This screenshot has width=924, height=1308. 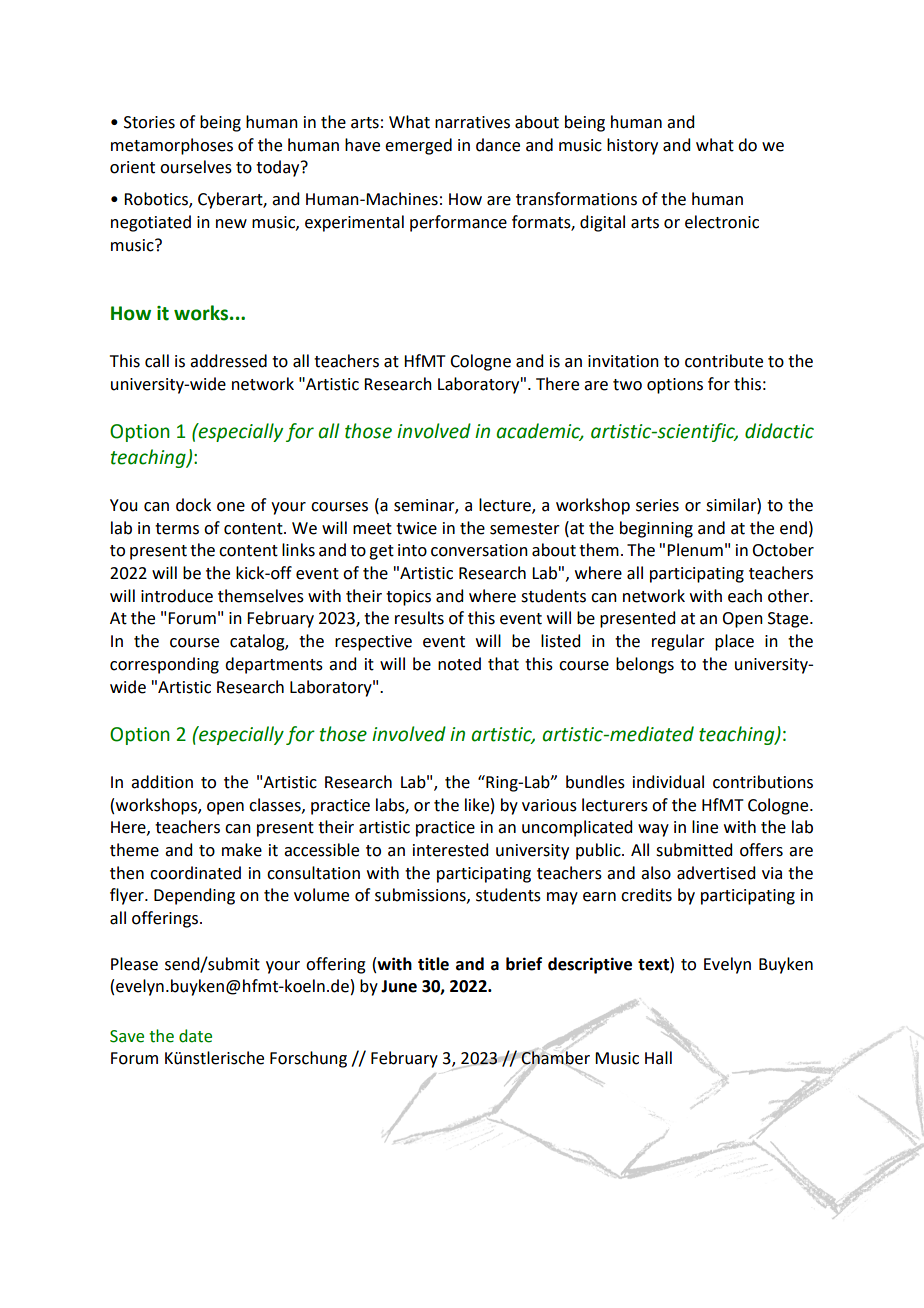 What do you see at coordinates (668, 782) in the screenshot?
I see `individual` at bounding box center [668, 782].
